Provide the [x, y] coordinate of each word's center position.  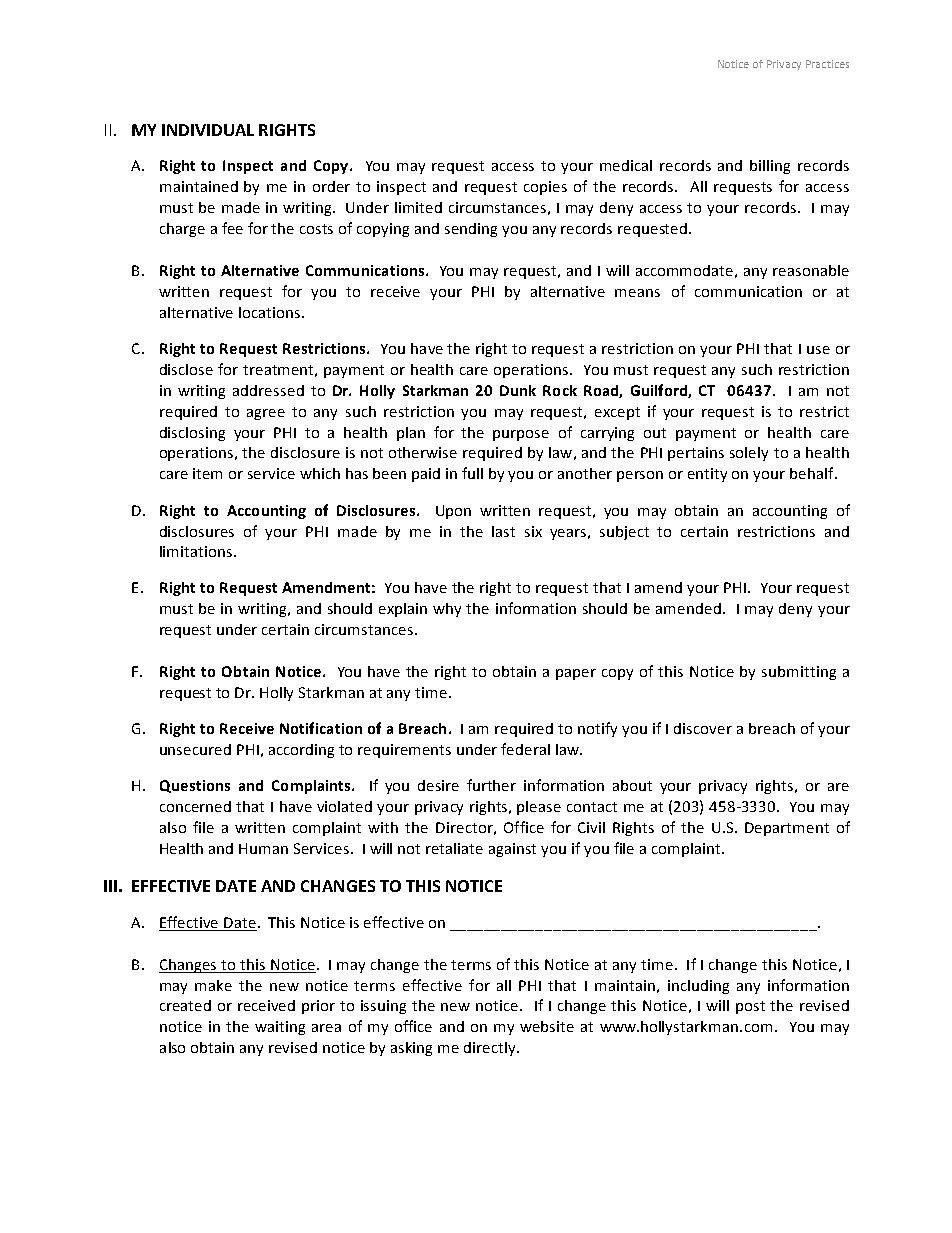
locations [271, 312]
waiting [280, 1028]
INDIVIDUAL [208, 130]
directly [491, 1049]
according [301, 751]
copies [545, 188]
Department [787, 829]
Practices [827, 64]
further [491, 785]
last [503, 531]
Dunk [518, 390]
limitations [197, 551]
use [818, 350]
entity [707, 475]
